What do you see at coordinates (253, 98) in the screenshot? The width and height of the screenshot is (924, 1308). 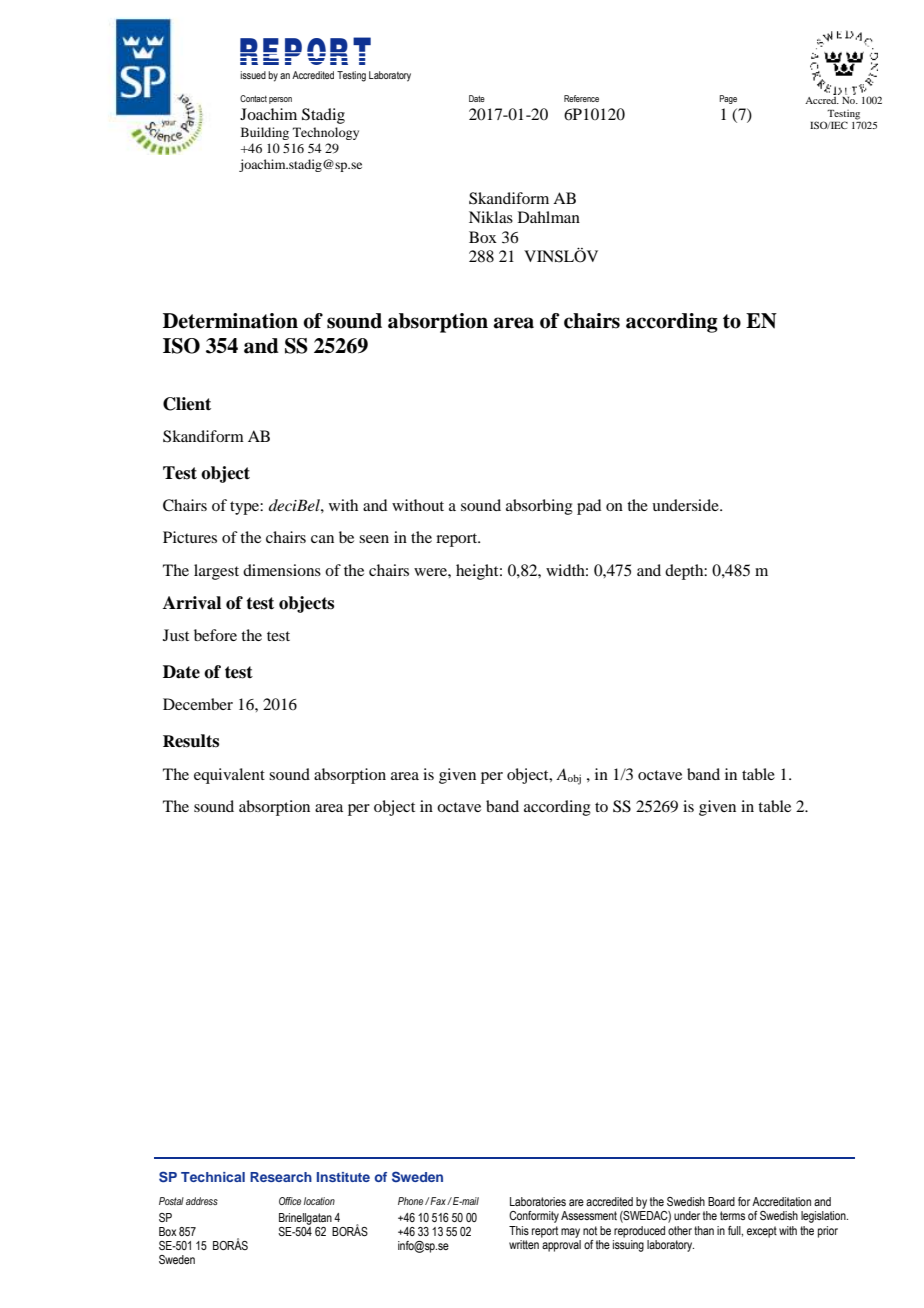 I see `Contact` at bounding box center [253, 98].
